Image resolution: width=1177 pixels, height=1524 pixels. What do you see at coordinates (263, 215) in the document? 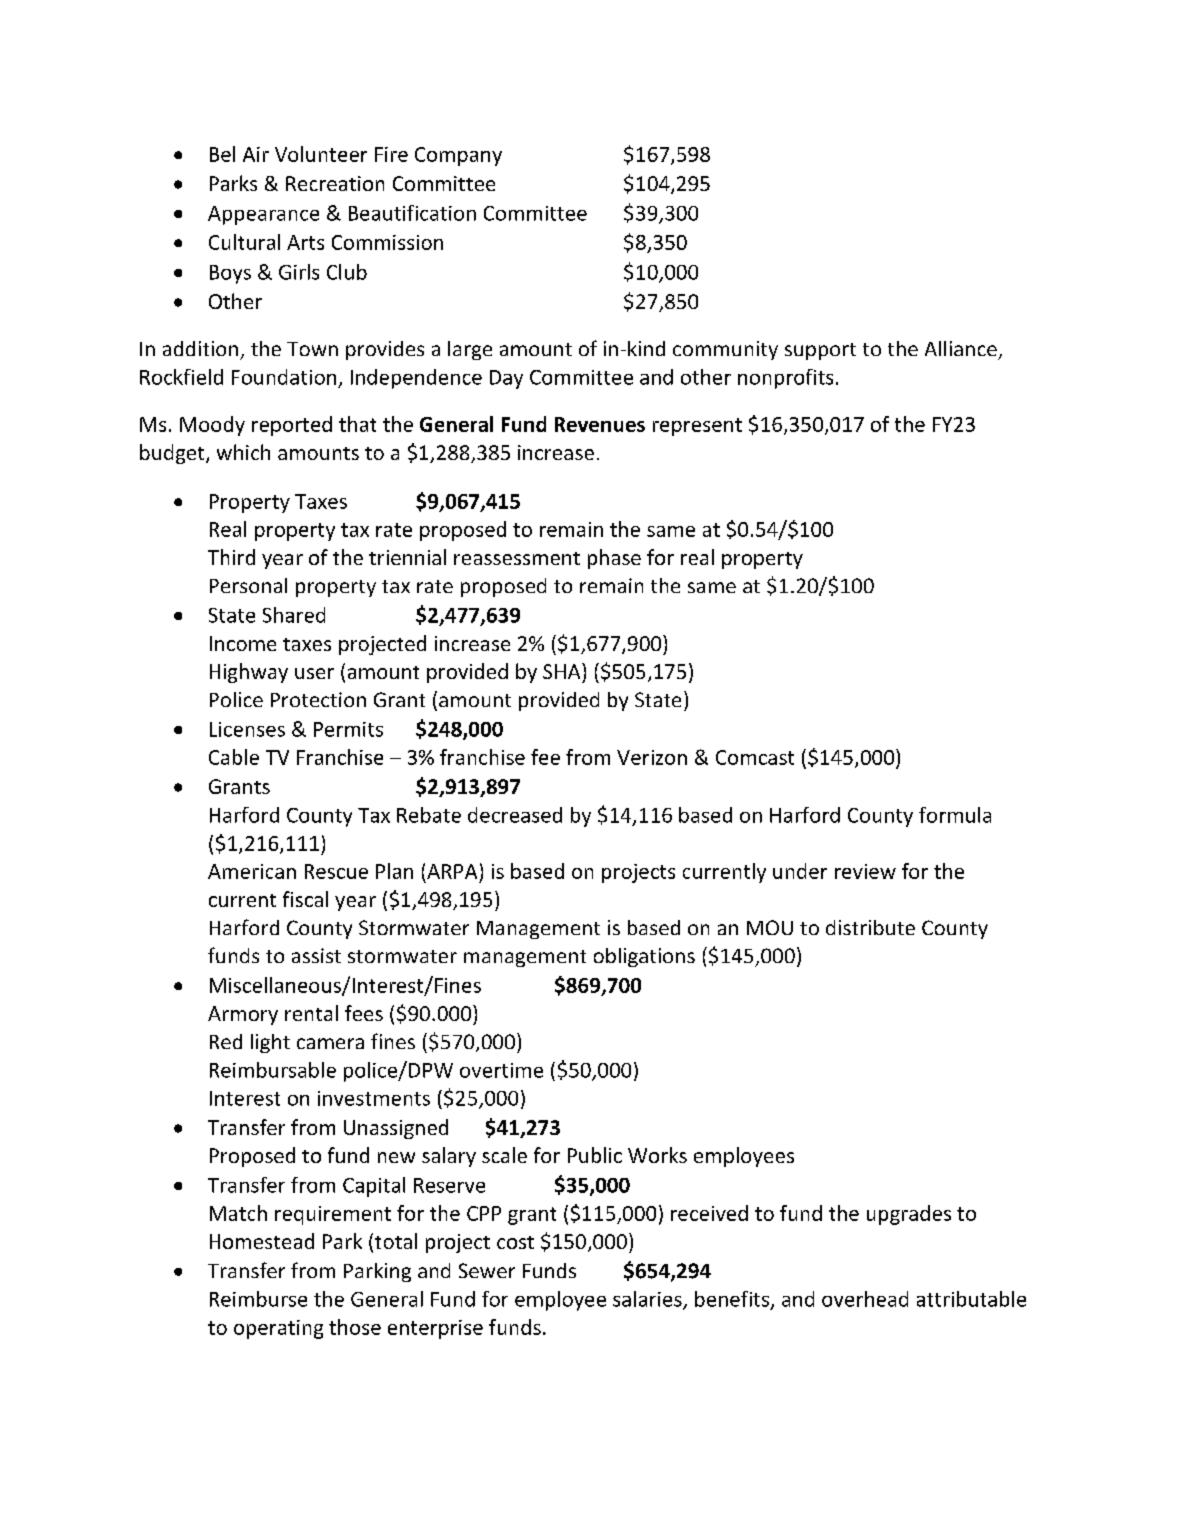
I see `Appearance` at bounding box center [263, 215].
